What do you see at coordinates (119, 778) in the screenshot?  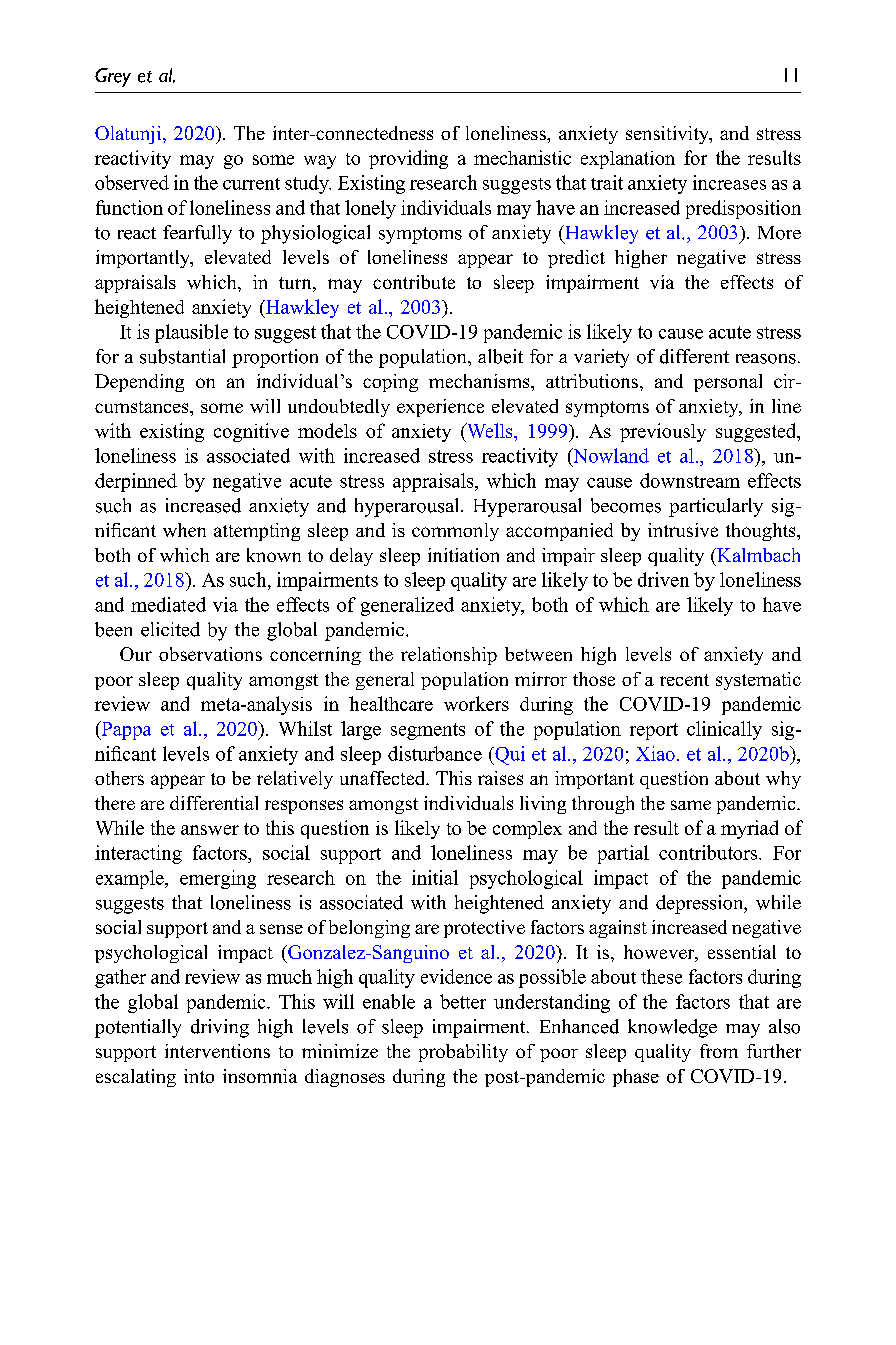 I see `others` at bounding box center [119, 778].
